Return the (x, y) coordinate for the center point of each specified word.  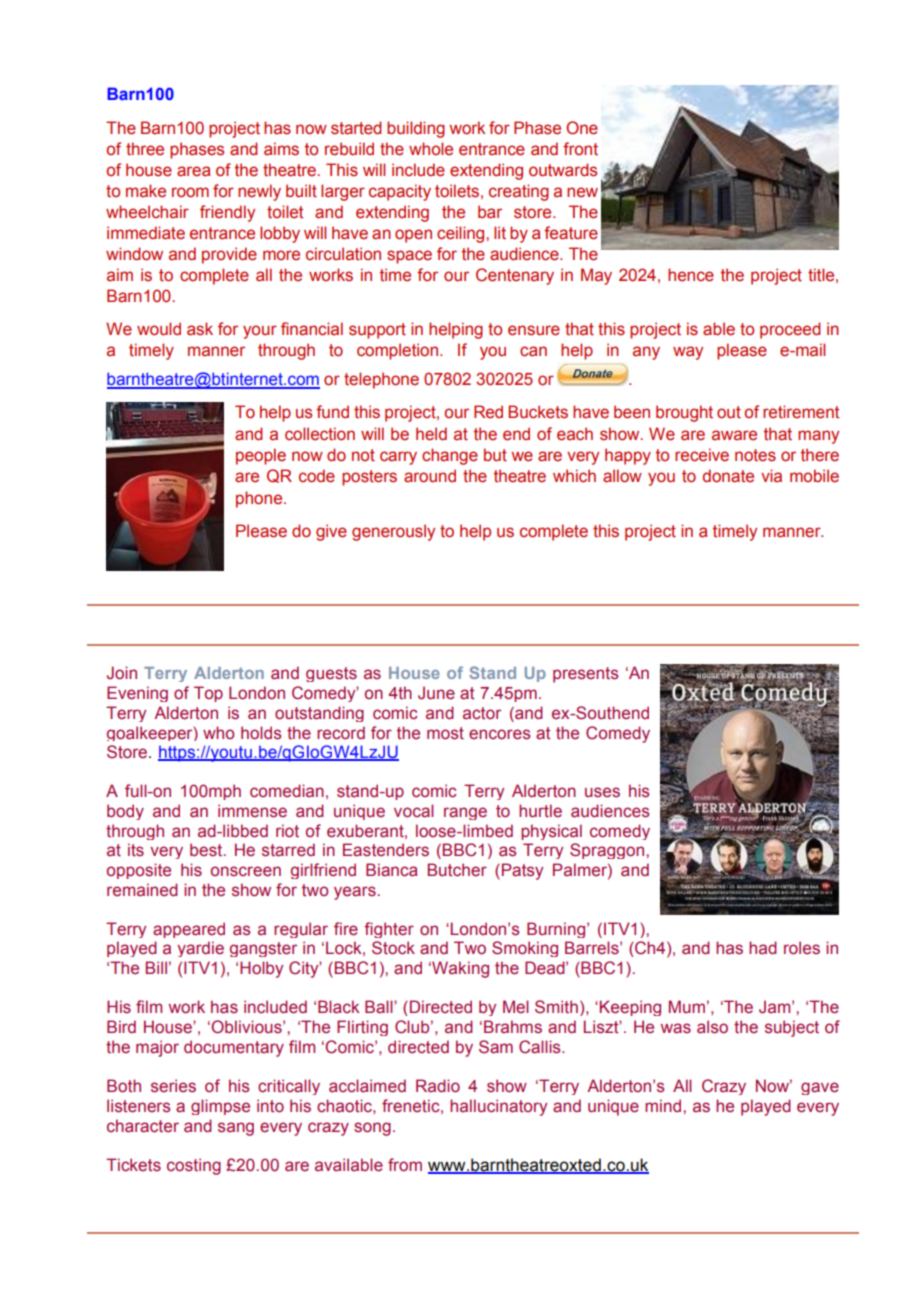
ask (200, 329)
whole (431, 149)
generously (393, 532)
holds (261, 733)
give (331, 532)
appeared (189, 930)
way (688, 353)
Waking (459, 969)
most (445, 733)
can (533, 351)
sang (236, 1129)
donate (728, 476)
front (580, 149)
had (763, 947)
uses (602, 792)
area (193, 171)
